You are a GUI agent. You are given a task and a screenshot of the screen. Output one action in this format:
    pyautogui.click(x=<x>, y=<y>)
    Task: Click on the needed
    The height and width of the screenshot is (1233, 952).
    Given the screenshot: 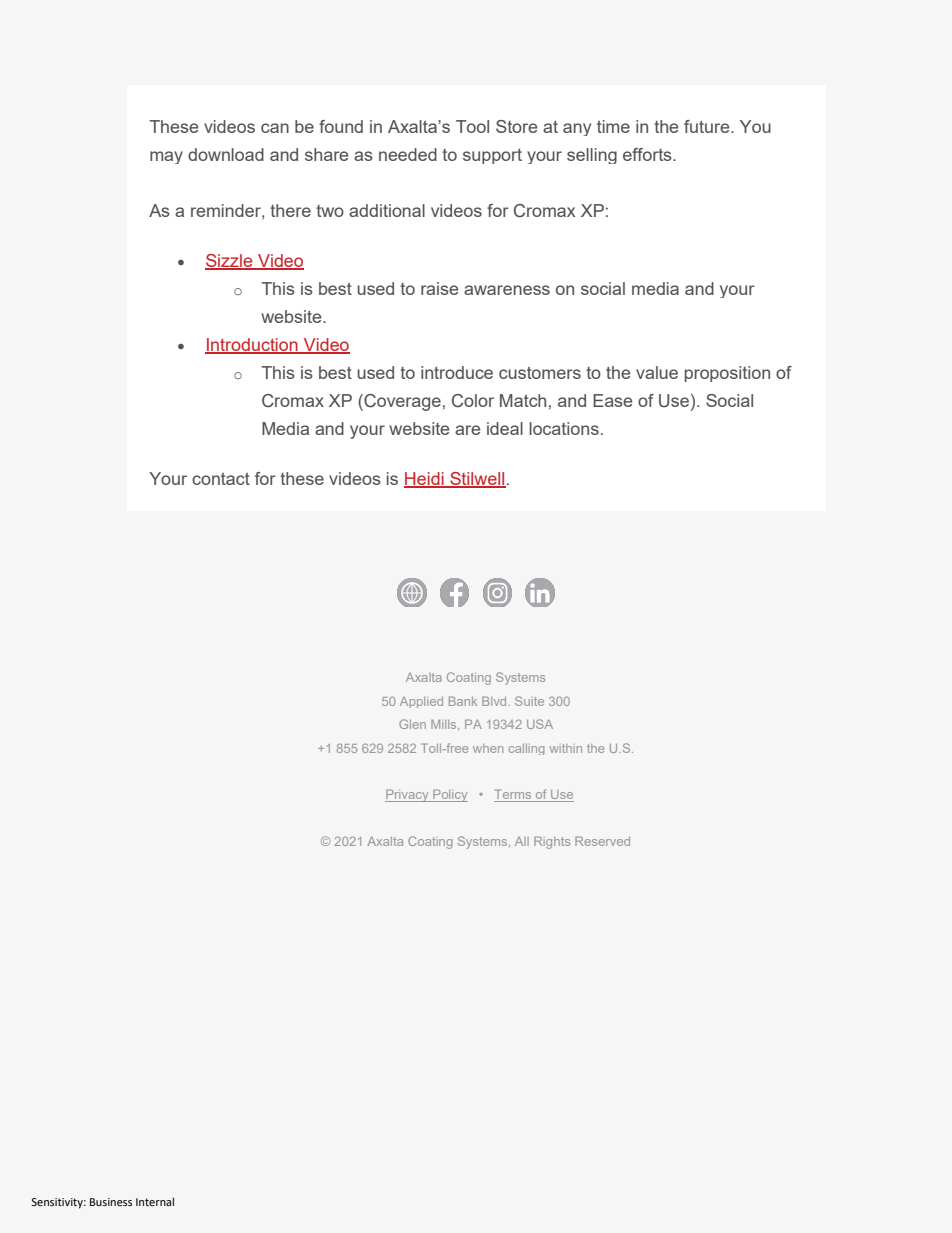 What is the action you would take?
    pyautogui.click(x=408, y=154)
